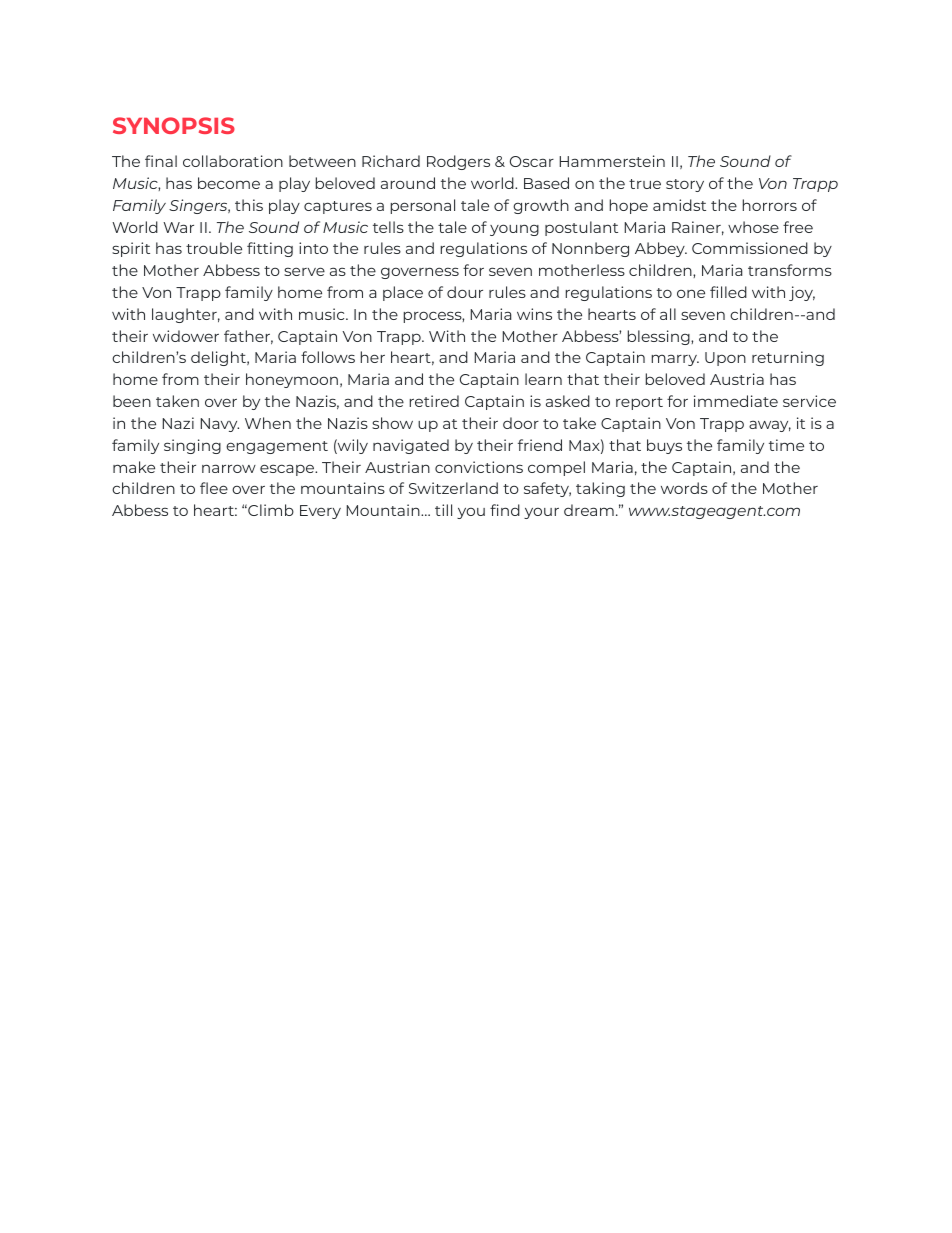 This screenshot has height=1233, width=952. I want to click on wins, so click(534, 314).
